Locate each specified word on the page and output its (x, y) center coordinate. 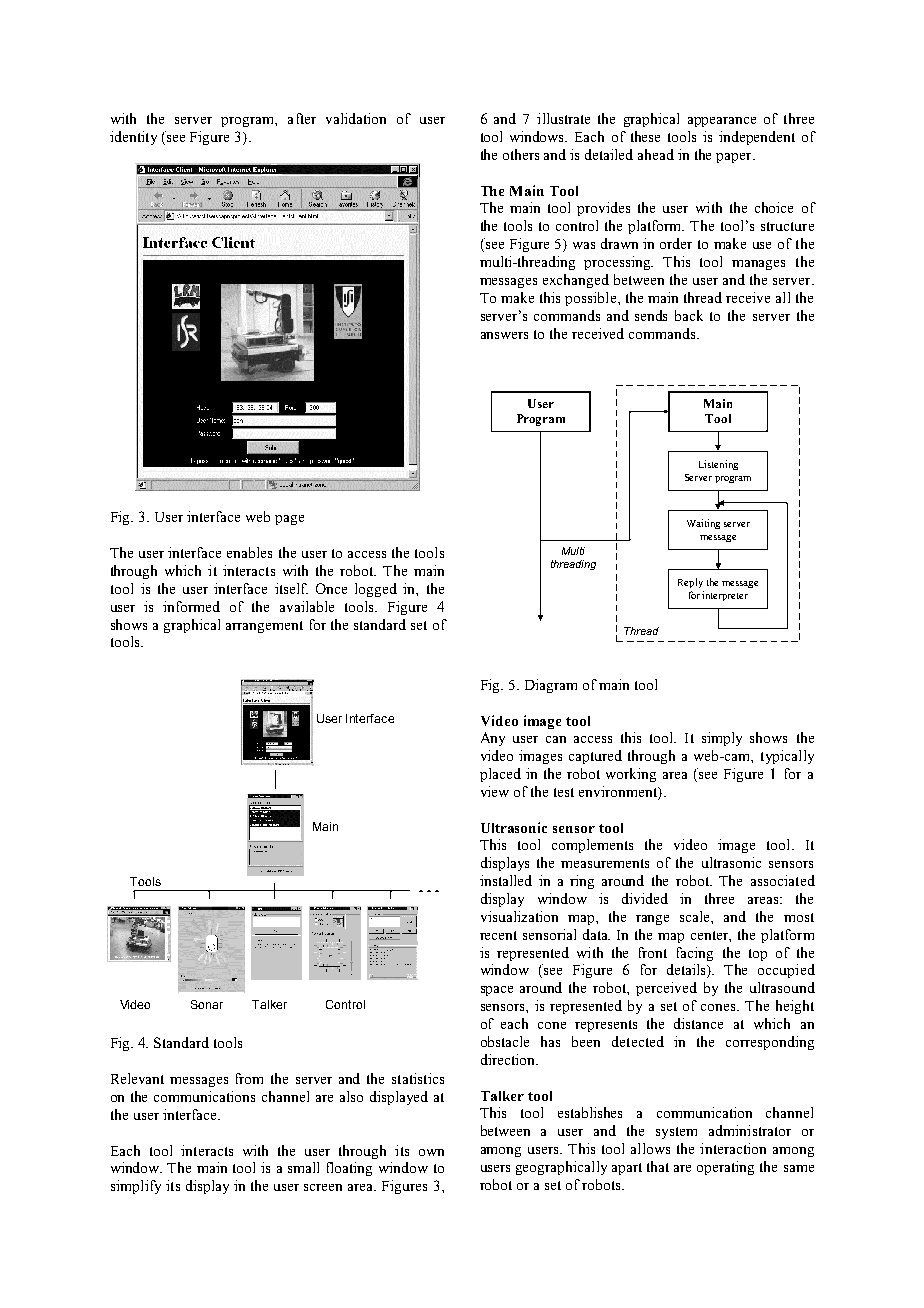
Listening (718, 465)
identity (133, 138)
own (431, 1152)
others (521, 154)
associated (783, 880)
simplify (136, 1187)
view (495, 791)
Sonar (207, 1004)
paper (735, 158)
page (289, 520)
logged (376, 590)
